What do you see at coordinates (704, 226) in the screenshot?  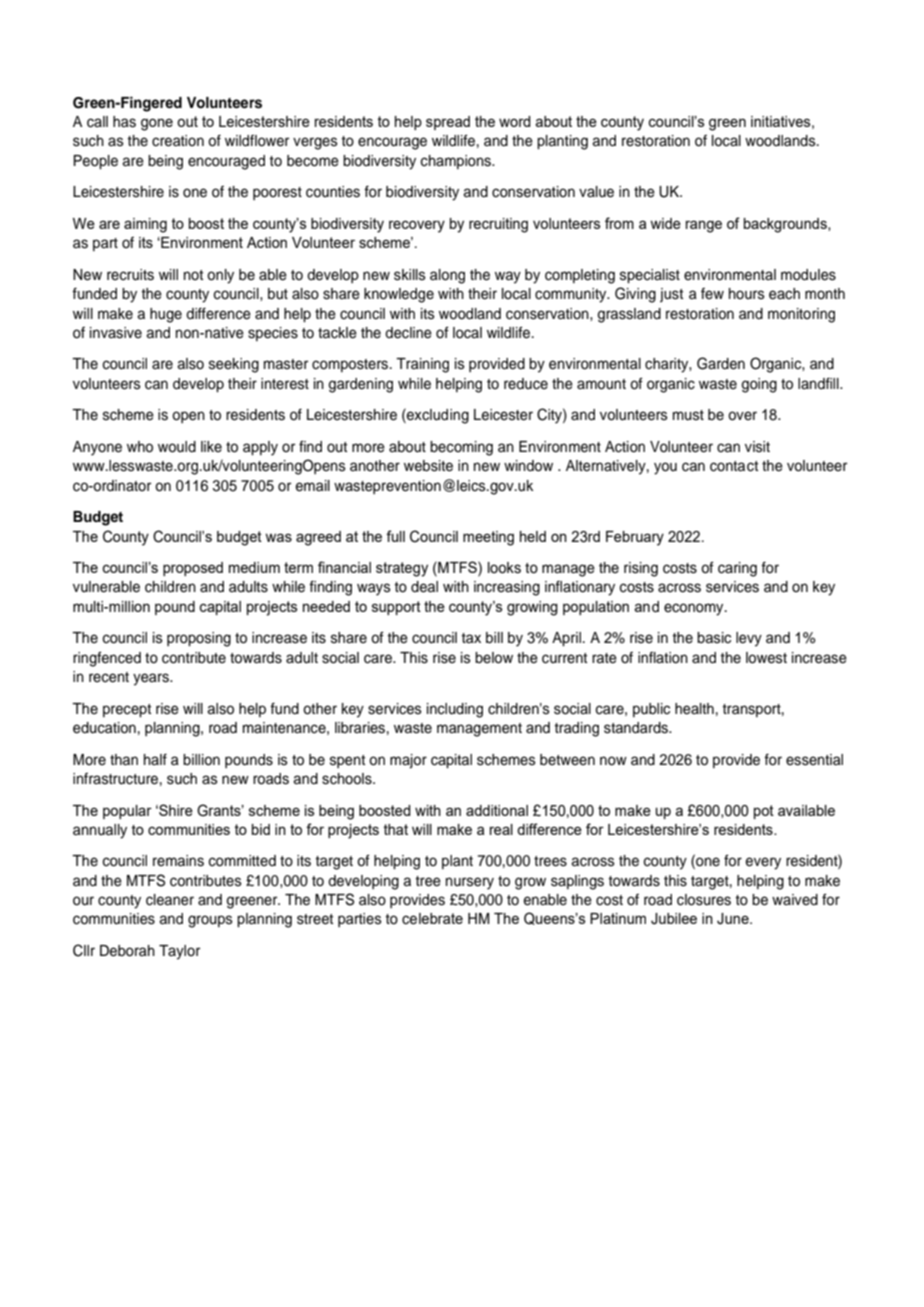 I see `range` at bounding box center [704, 226].
